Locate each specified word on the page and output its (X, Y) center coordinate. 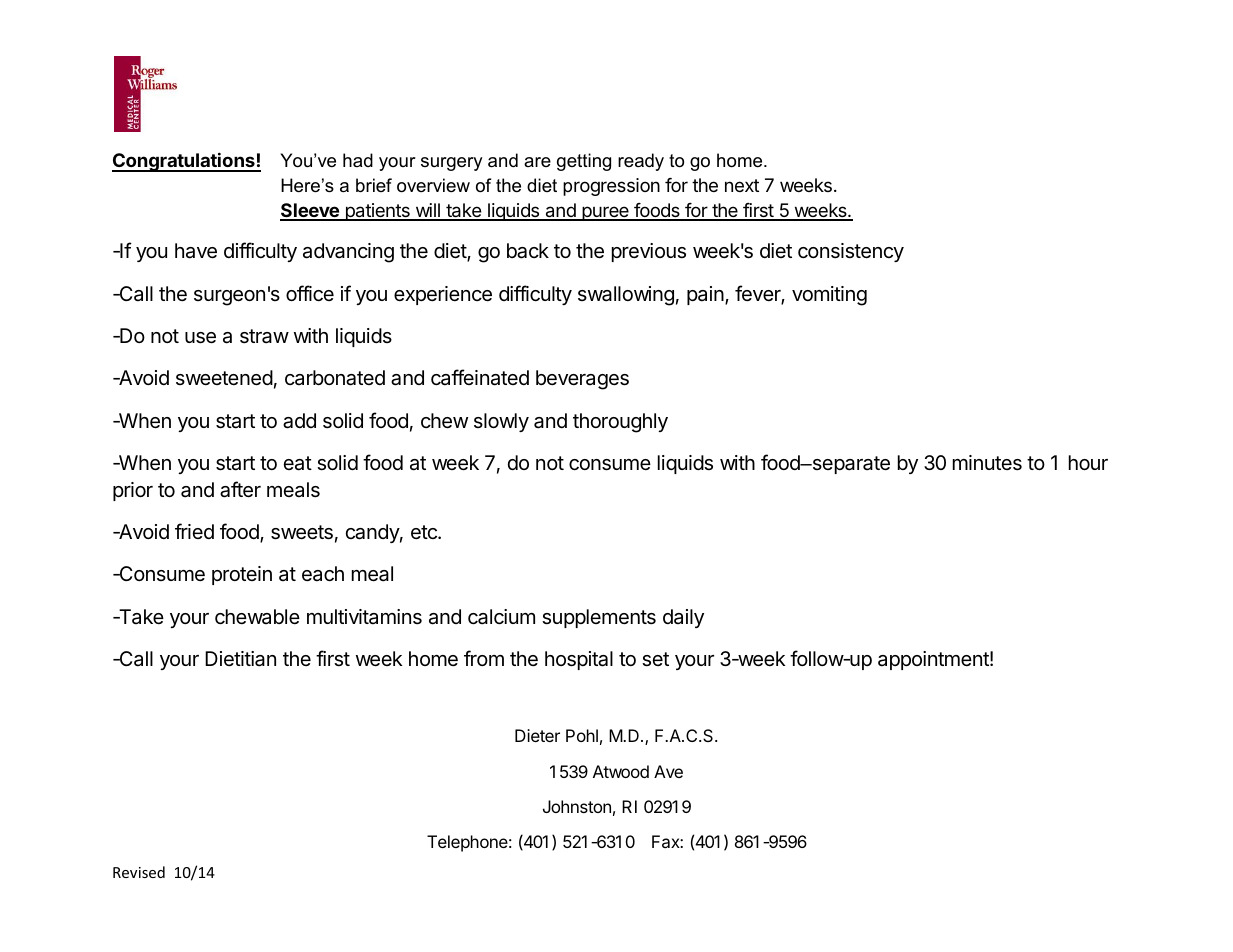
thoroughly (620, 423)
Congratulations (184, 162)
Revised (139, 872)
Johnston (577, 806)
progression (611, 187)
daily (683, 618)
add (299, 421)
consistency (851, 252)
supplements (599, 618)
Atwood (621, 771)
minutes (987, 463)
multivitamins (364, 617)
